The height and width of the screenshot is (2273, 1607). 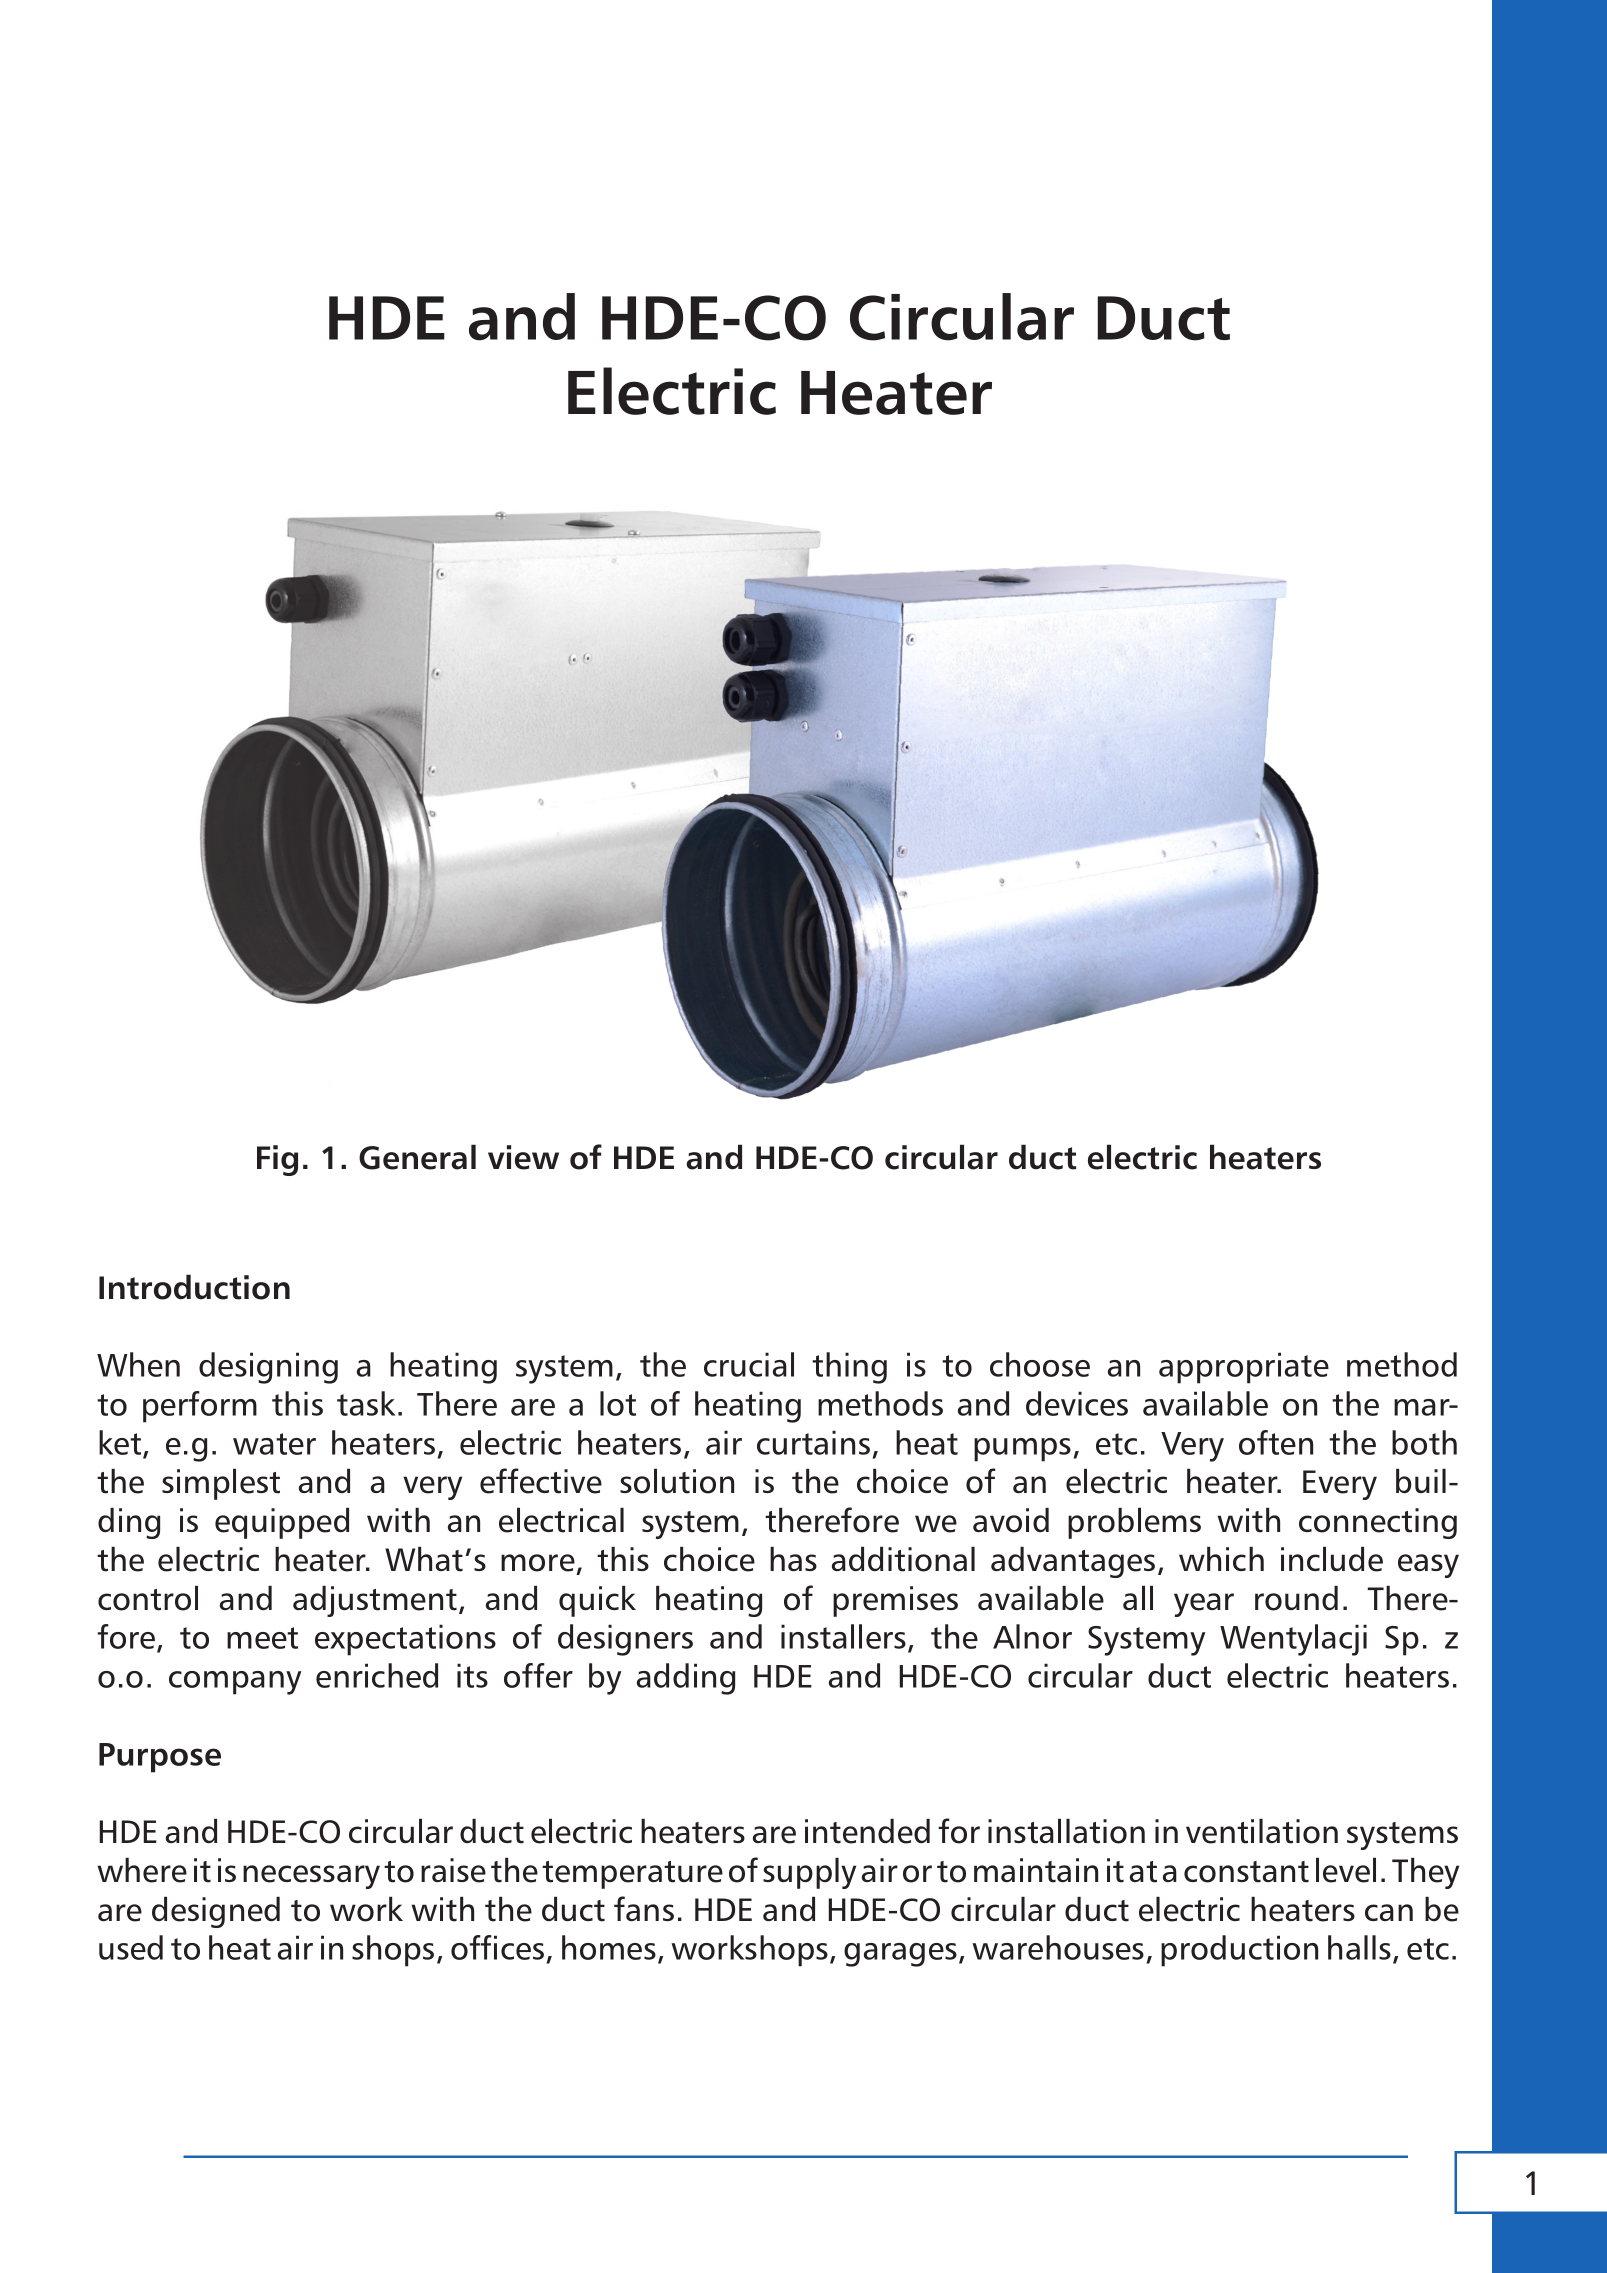 What do you see at coordinates (523, 1157) in the screenshot?
I see `view` at bounding box center [523, 1157].
